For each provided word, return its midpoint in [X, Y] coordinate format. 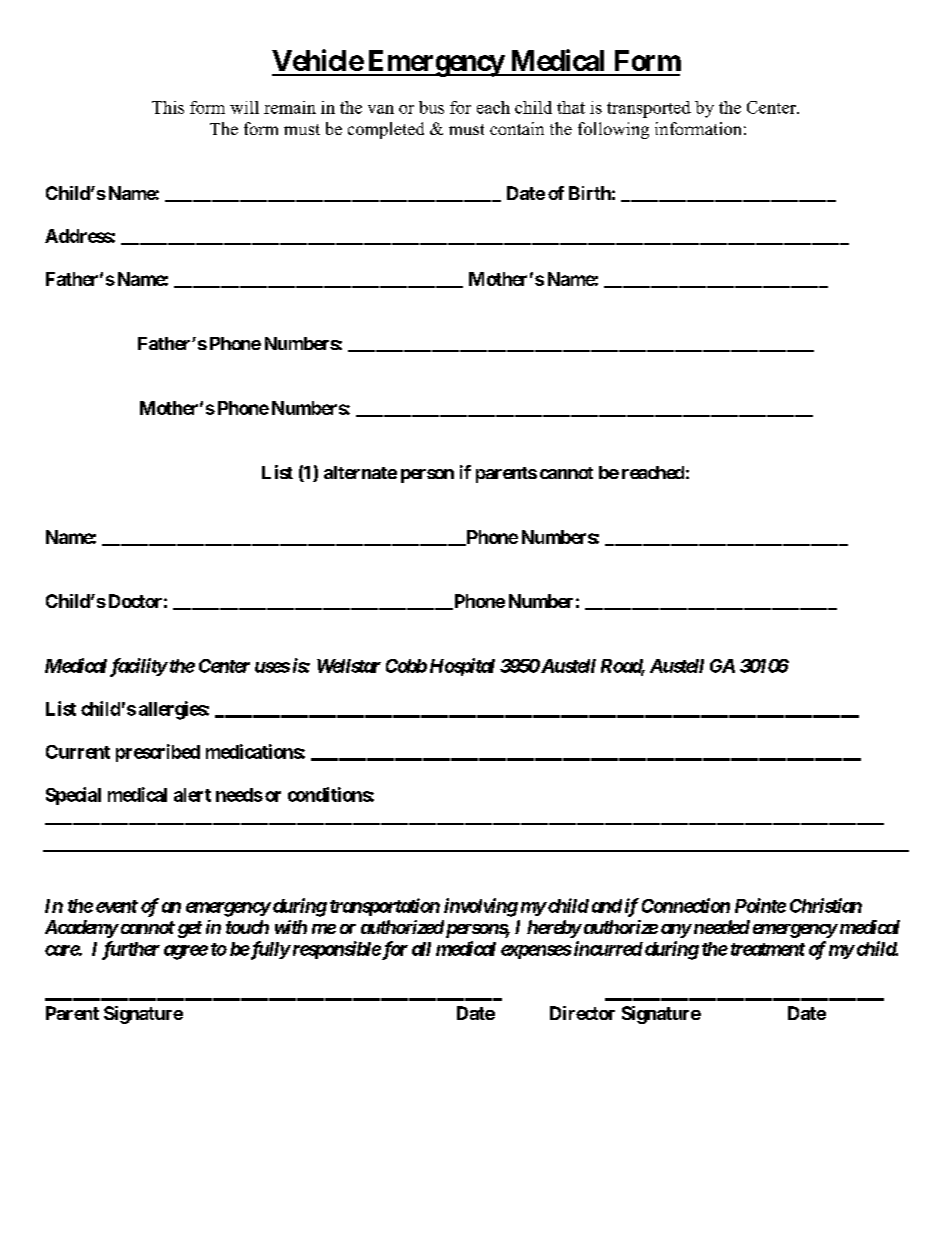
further [131, 950]
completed [386, 130]
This [168, 107]
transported [649, 109]
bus [431, 107]
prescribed [158, 753]
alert [192, 795]
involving [481, 907]
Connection [686, 905]
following [613, 130]
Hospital [462, 667]
